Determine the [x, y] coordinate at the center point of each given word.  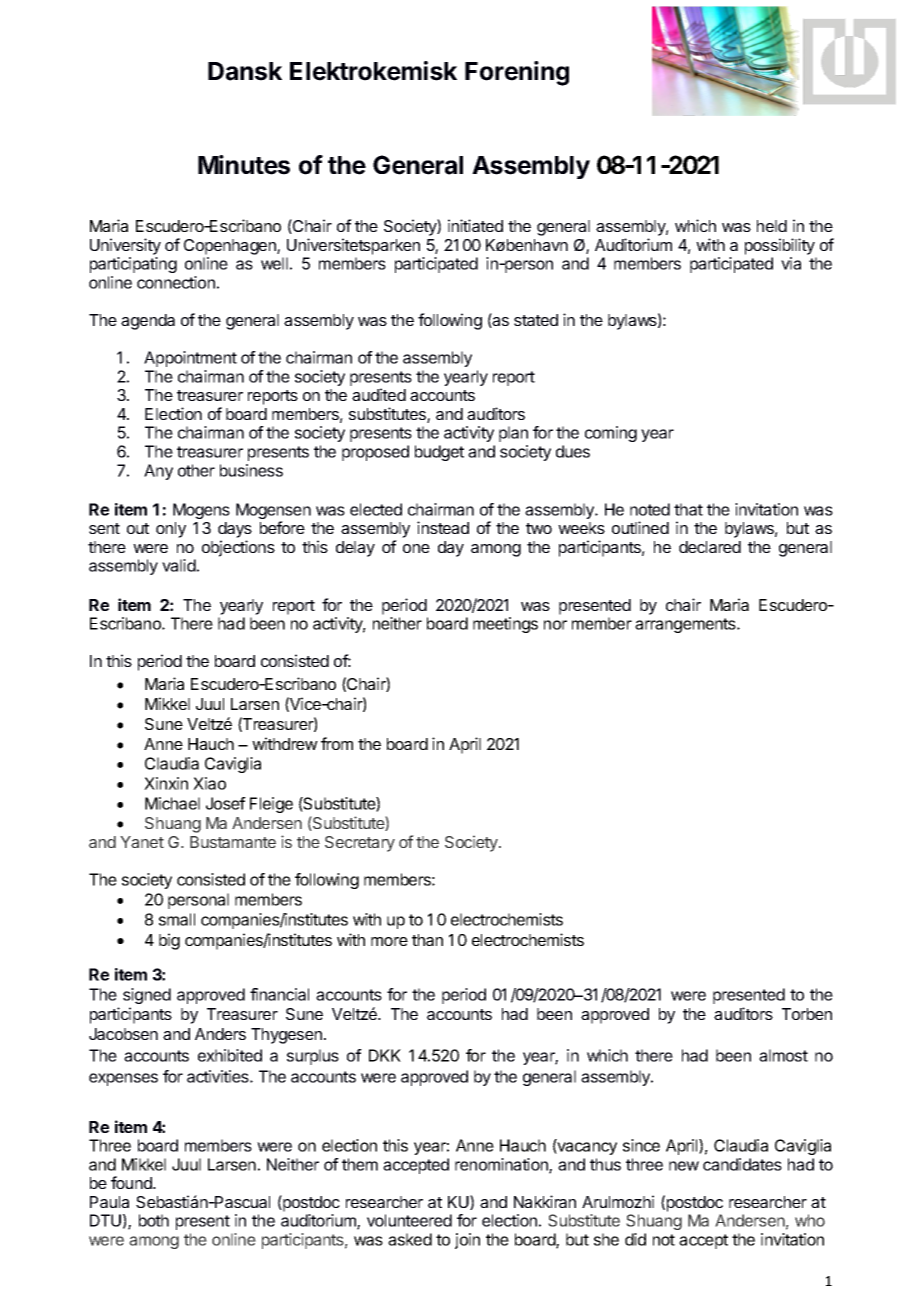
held [772, 226]
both [154, 1220]
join [467, 1241]
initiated [475, 225]
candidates [742, 1164]
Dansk [245, 71]
